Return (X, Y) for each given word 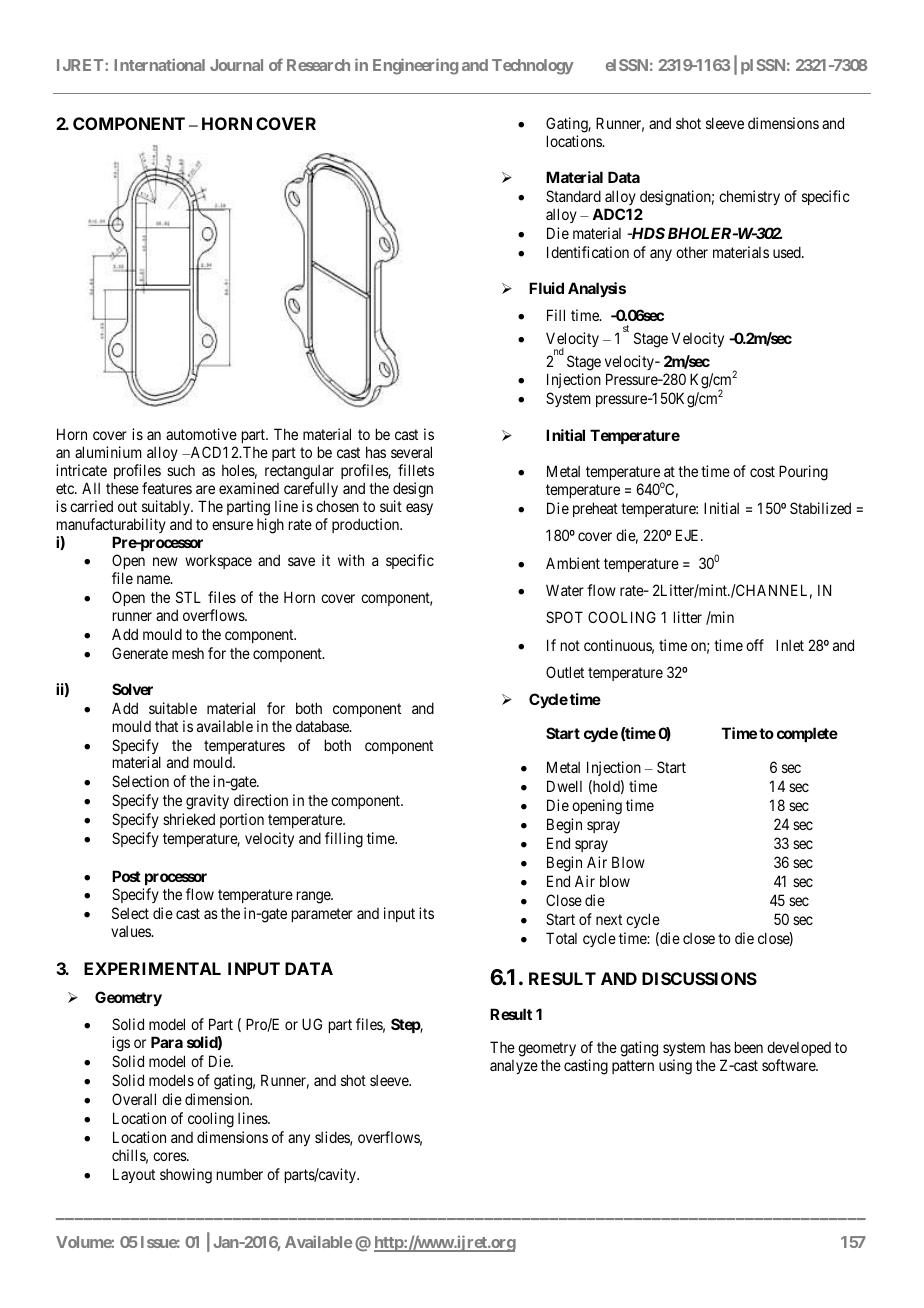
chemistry (749, 197)
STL (188, 597)
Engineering (415, 66)
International (159, 64)
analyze (514, 1067)
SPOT (564, 617)
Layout (134, 1175)
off (755, 645)
